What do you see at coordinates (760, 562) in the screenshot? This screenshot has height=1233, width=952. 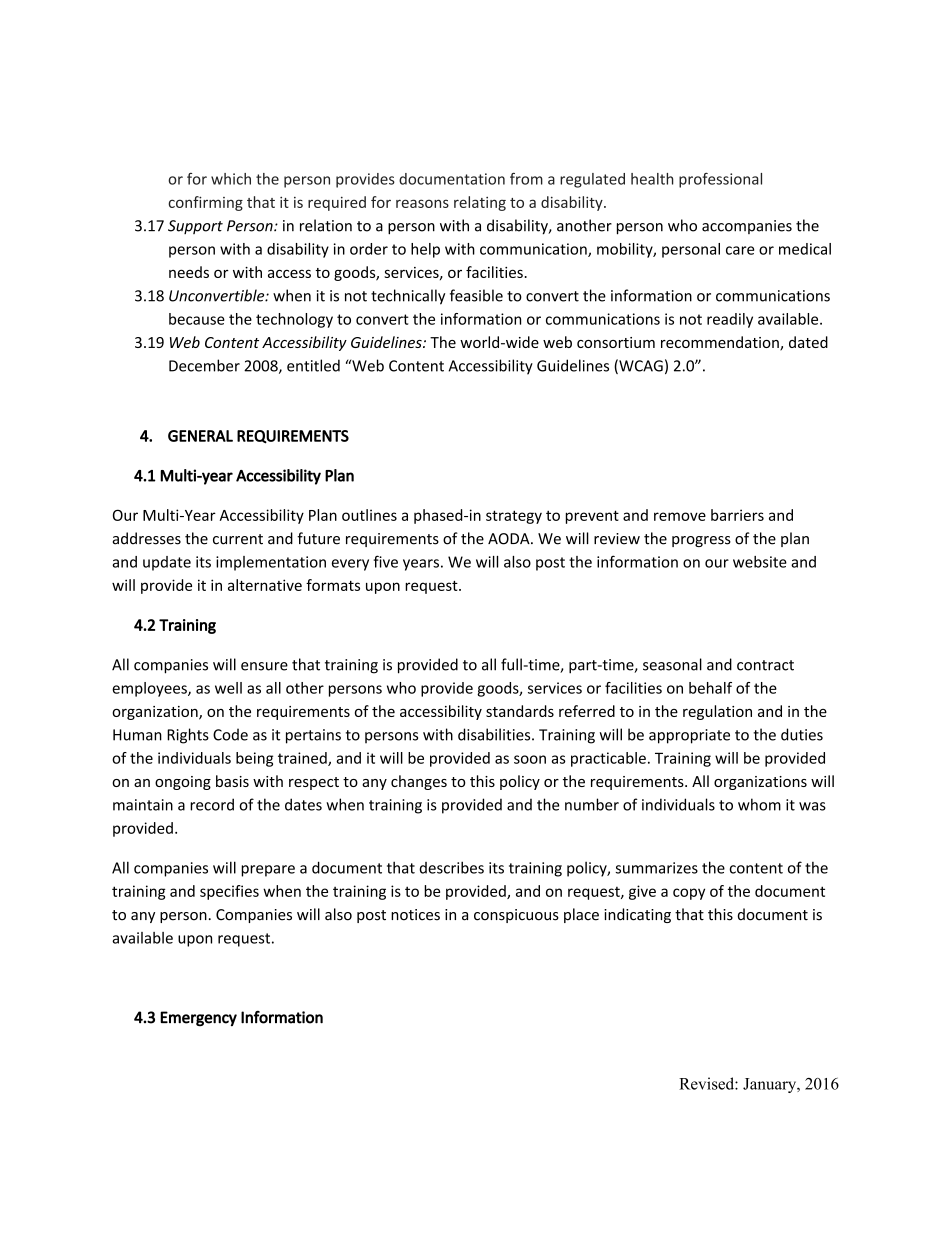 I see `website` at bounding box center [760, 562].
